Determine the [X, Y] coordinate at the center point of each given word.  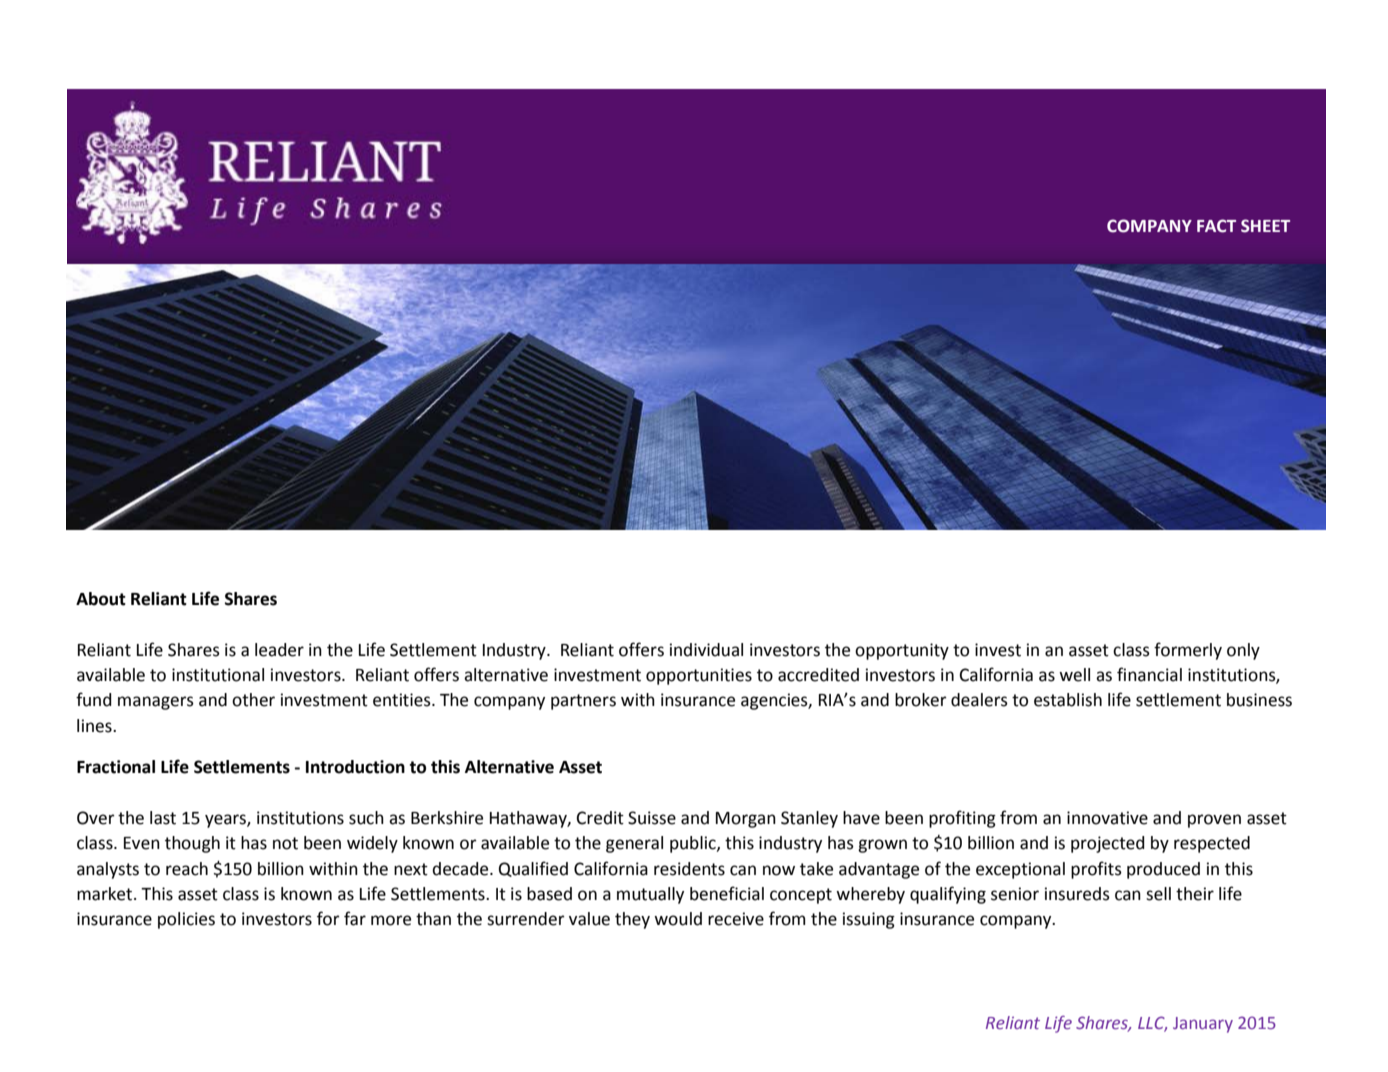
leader [279, 650]
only [1243, 651]
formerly [1188, 651]
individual [706, 650]
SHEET [1265, 226]
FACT [1216, 226]
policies [186, 920]
